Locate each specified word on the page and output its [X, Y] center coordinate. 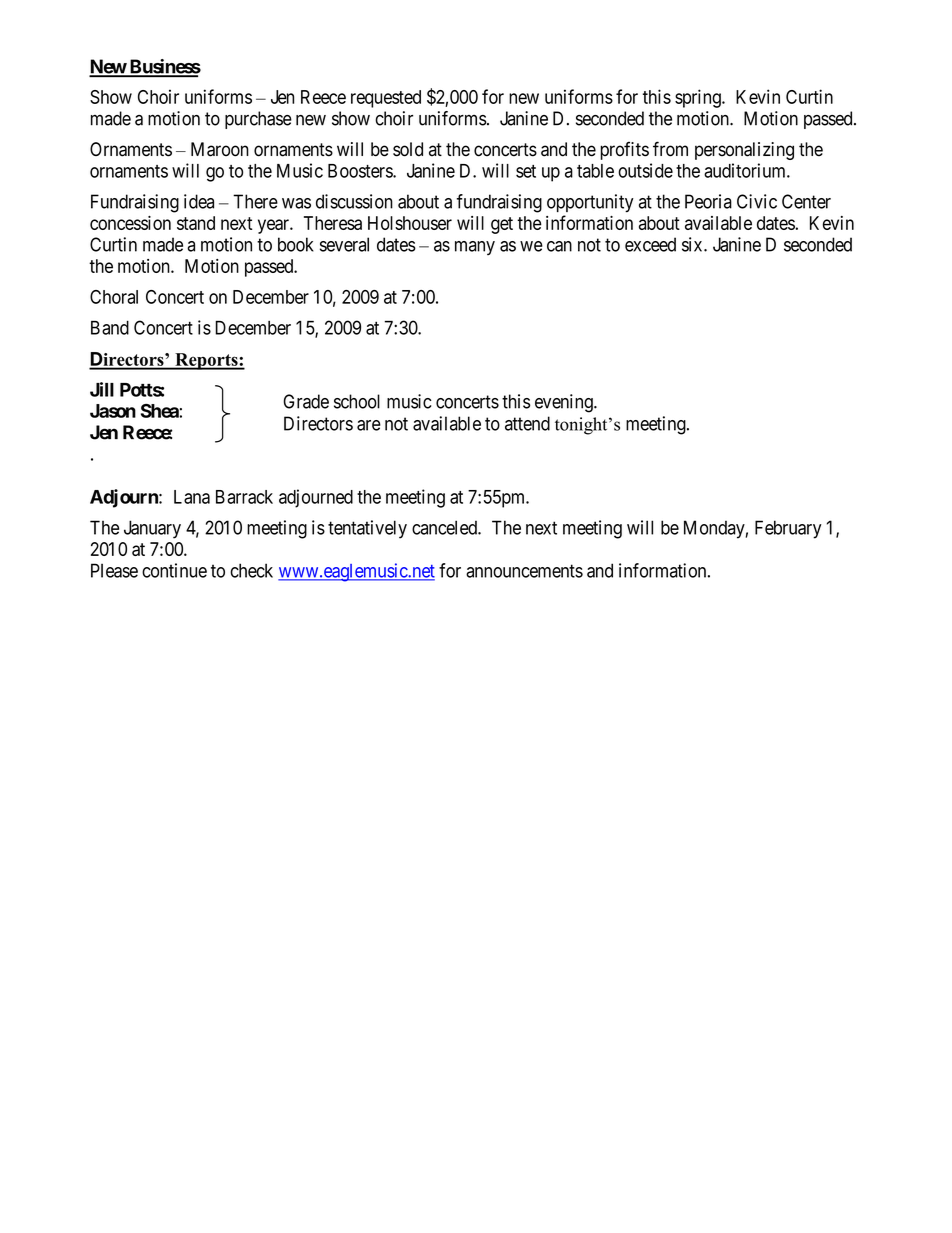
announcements [524, 571]
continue [174, 570]
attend [527, 423]
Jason [113, 411]
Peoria [708, 201]
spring [699, 98]
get [502, 225]
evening [565, 403]
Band [110, 327]
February [788, 529]
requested [386, 99]
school [357, 401]
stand [196, 223]
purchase [258, 120]
